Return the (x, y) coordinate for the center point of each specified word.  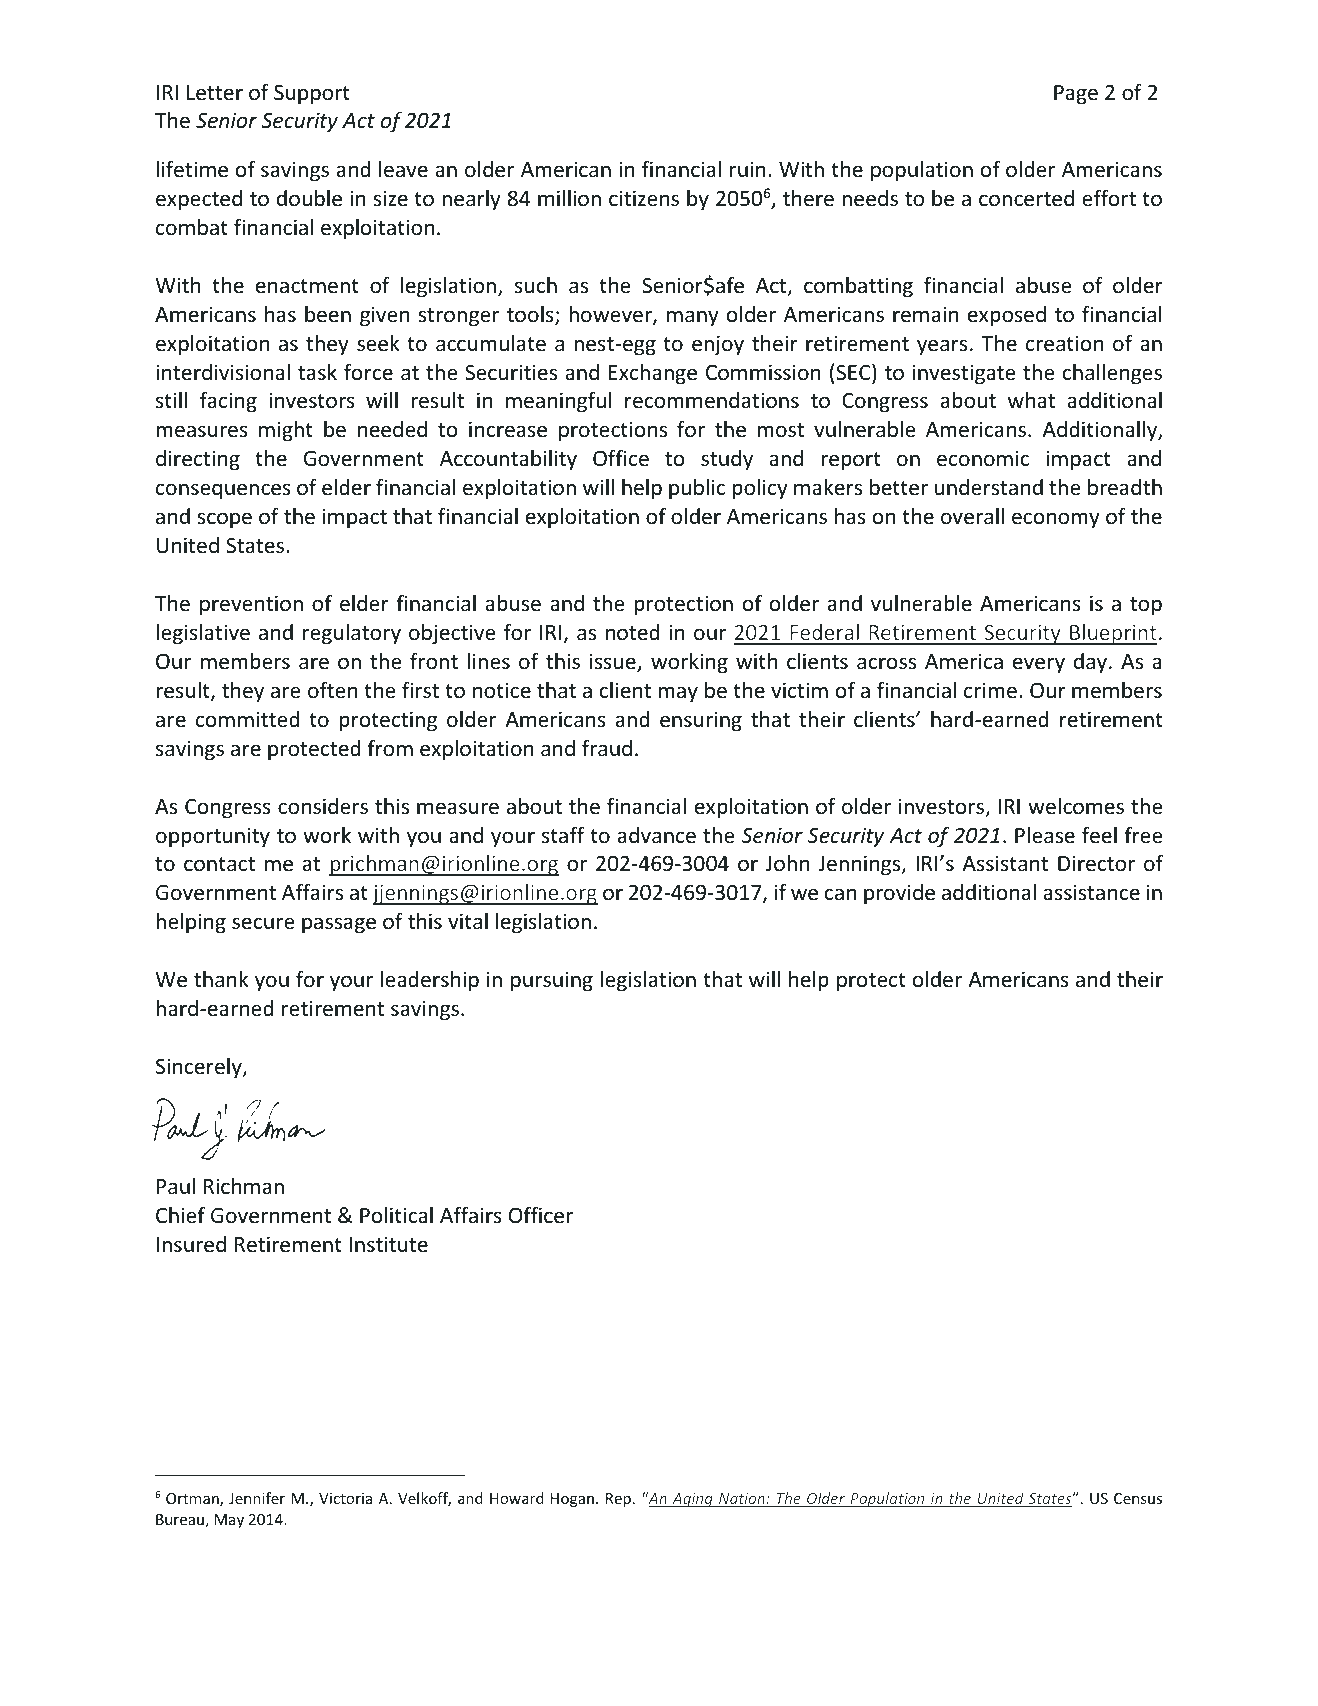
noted (633, 632)
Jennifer (257, 1498)
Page (1076, 95)
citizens (644, 198)
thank (221, 979)
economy (1056, 520)
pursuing (552, 981)
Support (312, 94)
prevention (251, 605)
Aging (692, 1500)
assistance (1091, 892)
